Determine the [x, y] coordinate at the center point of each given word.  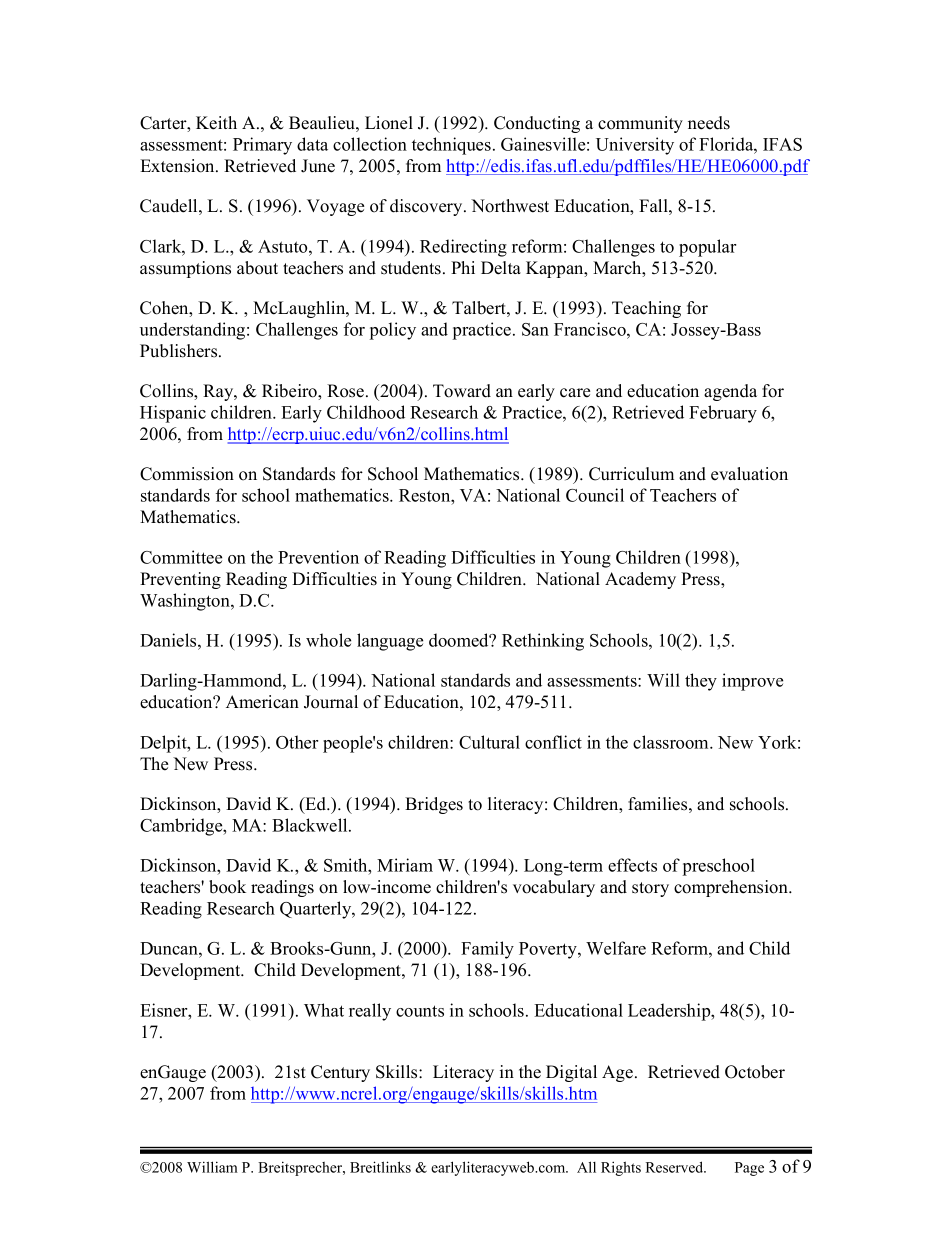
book [227, 887]
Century [340, 1073]
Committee [181, 557]
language [390, 642]
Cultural [489, 742]
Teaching [646, 309]
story [650, 889]
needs [709, 123]
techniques [451, 146]
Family [487, 950]
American [262, 702]
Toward [462, 391]
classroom [672, 742]
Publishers [180, 351]
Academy [640, 580]
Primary [262, 146]
